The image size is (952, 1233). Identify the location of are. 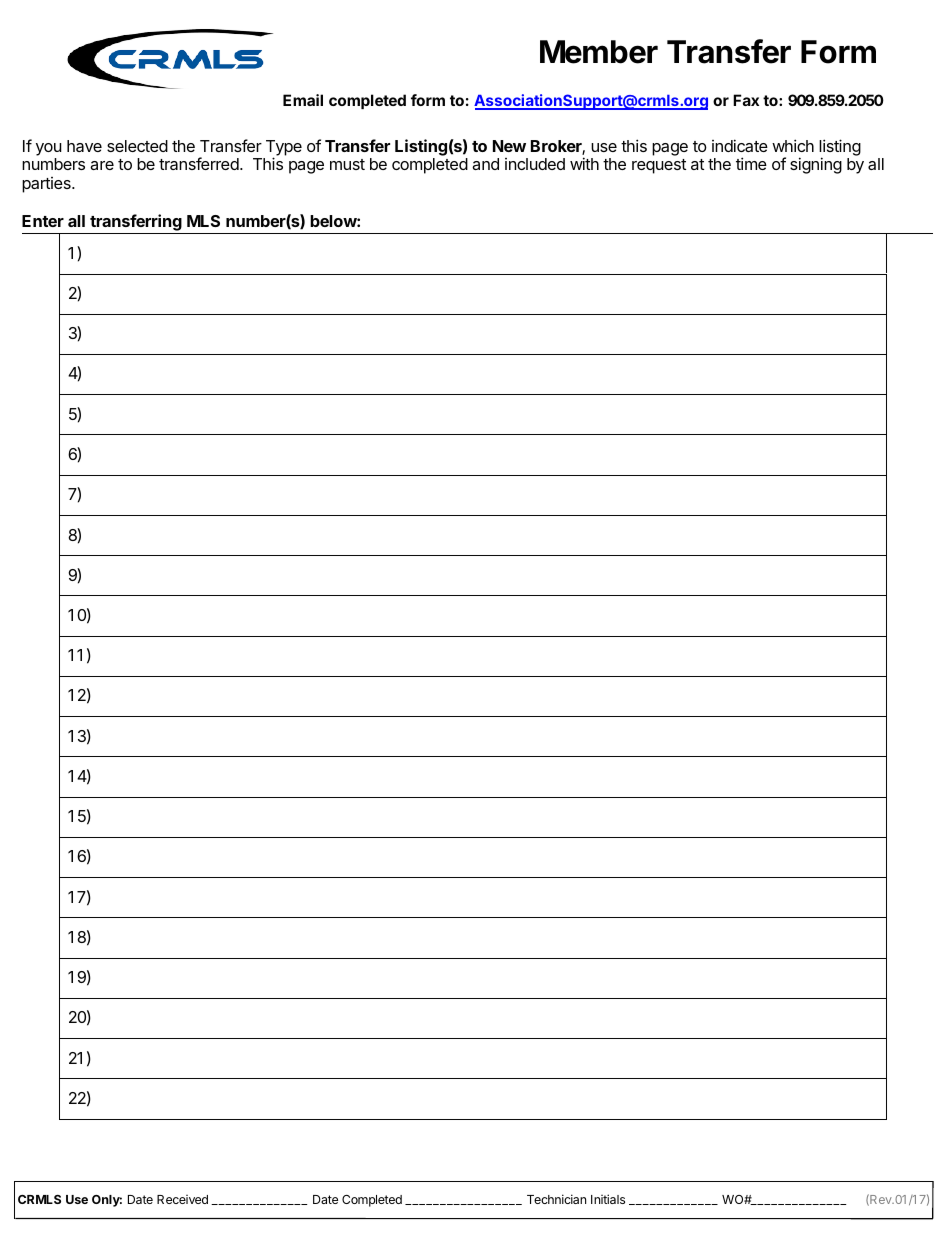
(102, 165).
